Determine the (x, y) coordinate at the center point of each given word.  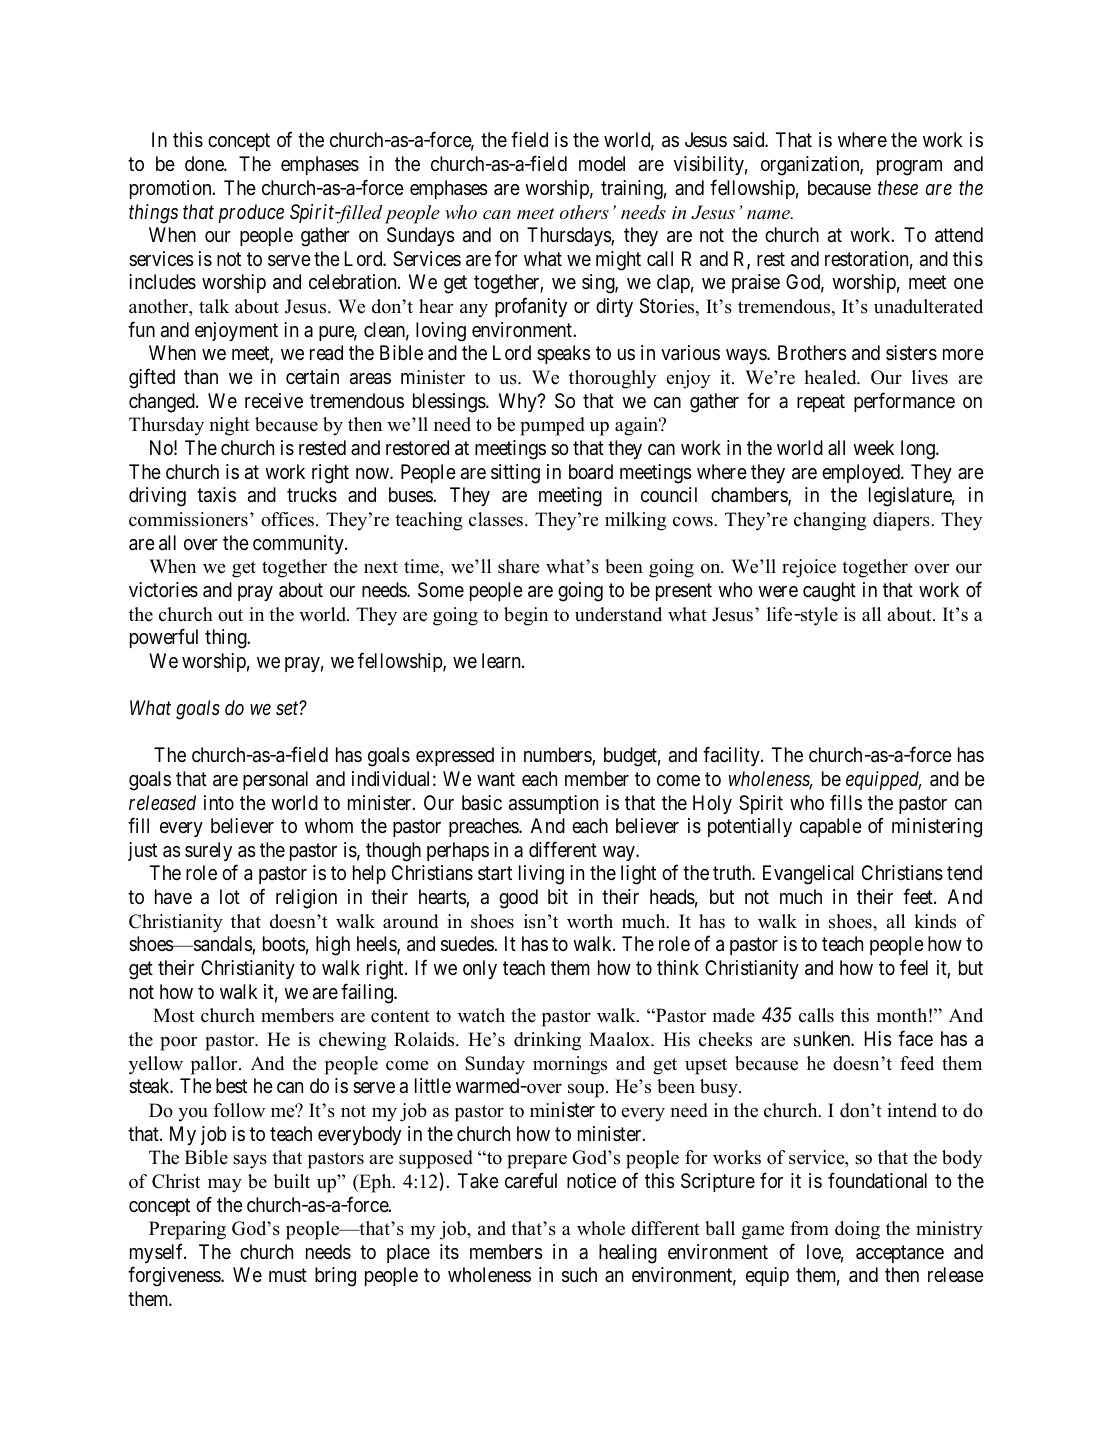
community (299, 544)
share (519, 566)
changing (830, 521)
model (602, 163)
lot (230, 896)
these (898, 187)
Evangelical (808, 875)
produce (251, 213)
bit (558, 896)
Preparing (187, 1230)
